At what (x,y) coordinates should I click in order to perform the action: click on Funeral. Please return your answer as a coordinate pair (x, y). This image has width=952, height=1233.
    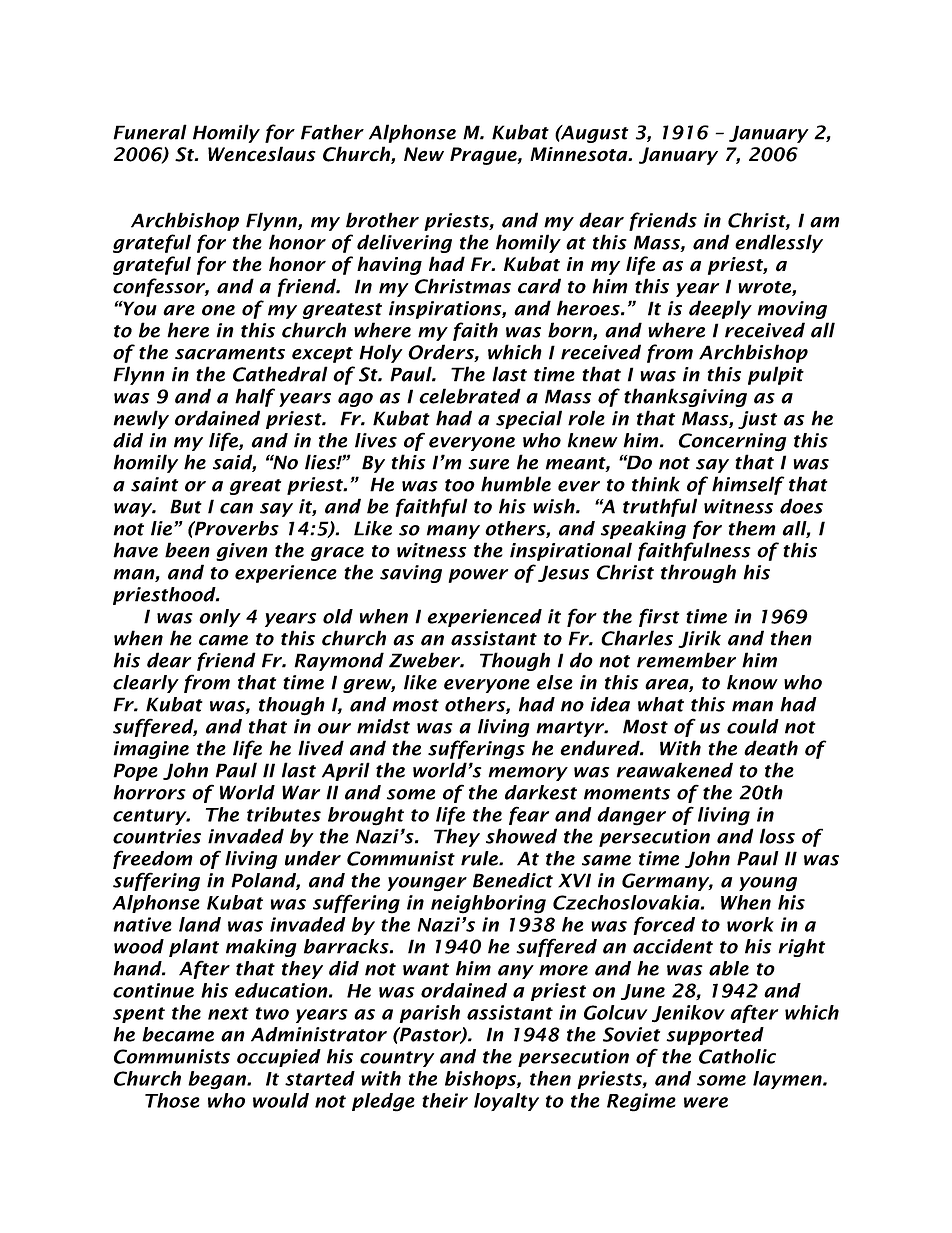
    Looking at the image, I should click on (150, 132).
